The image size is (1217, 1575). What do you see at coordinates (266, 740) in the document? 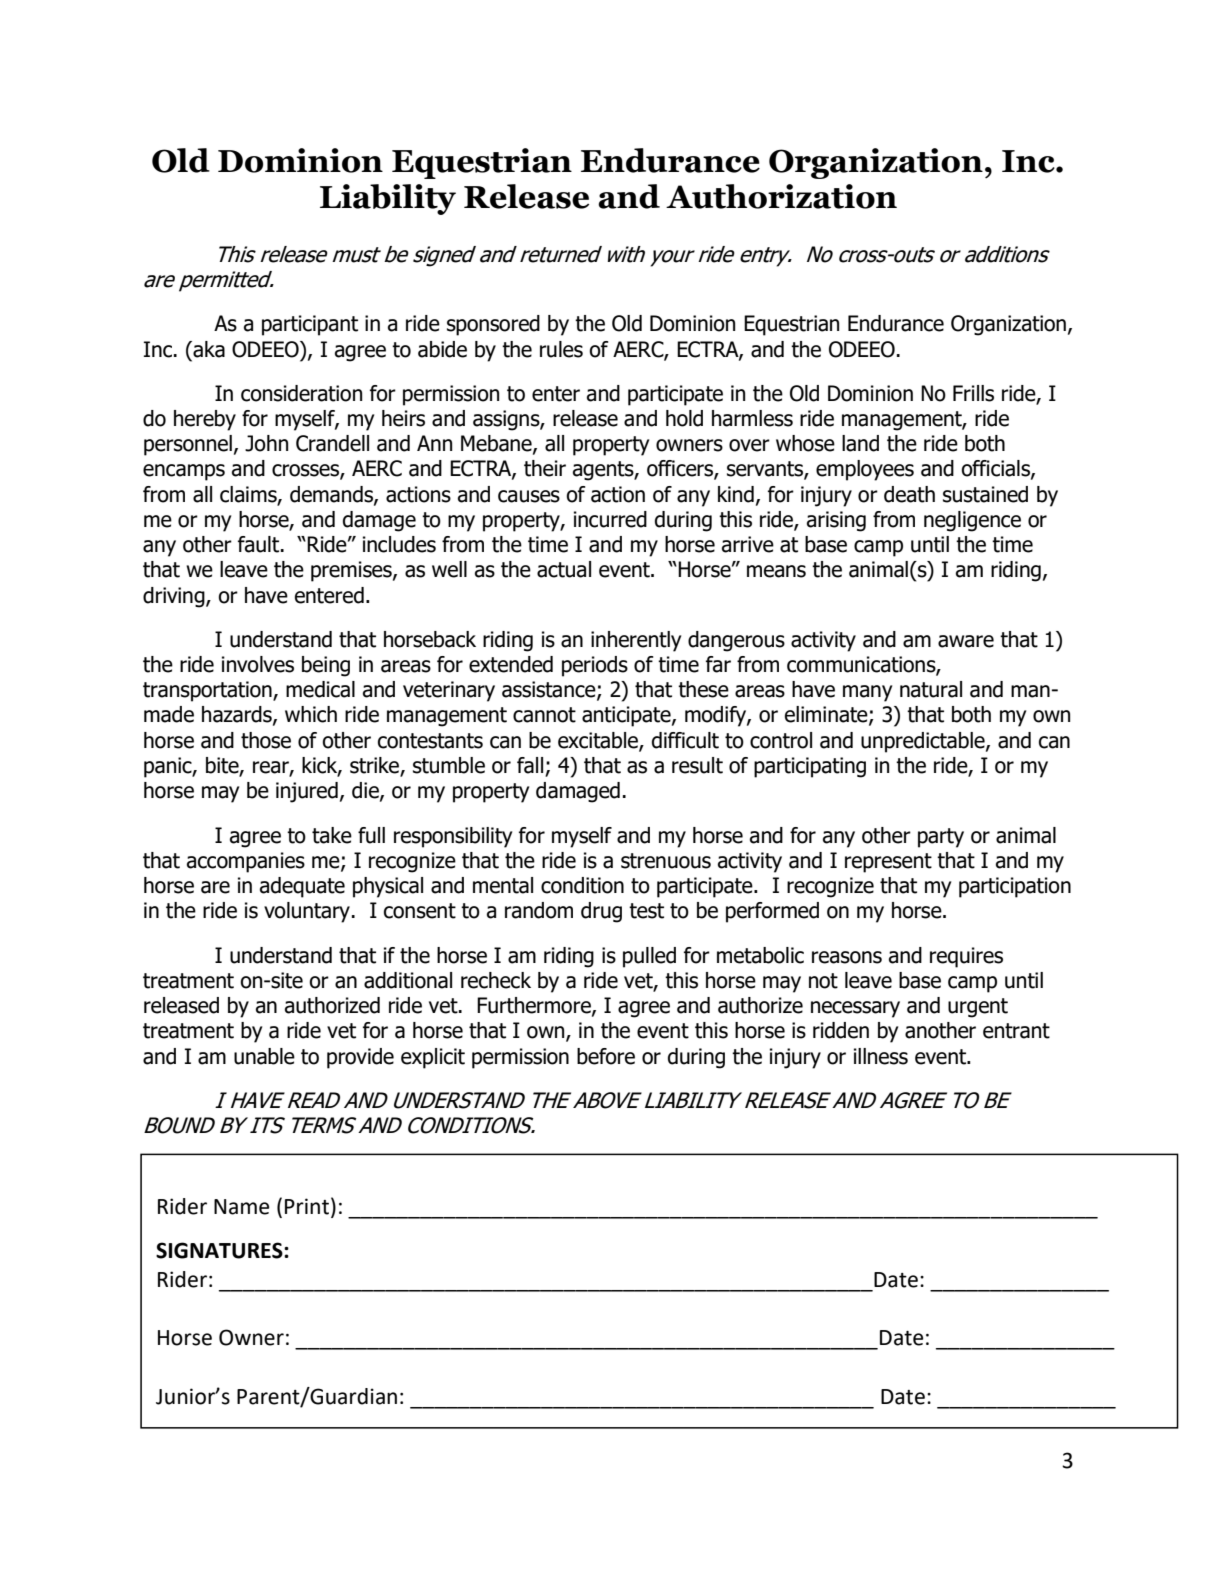
I see `those` at bounding box center [266, 740].
